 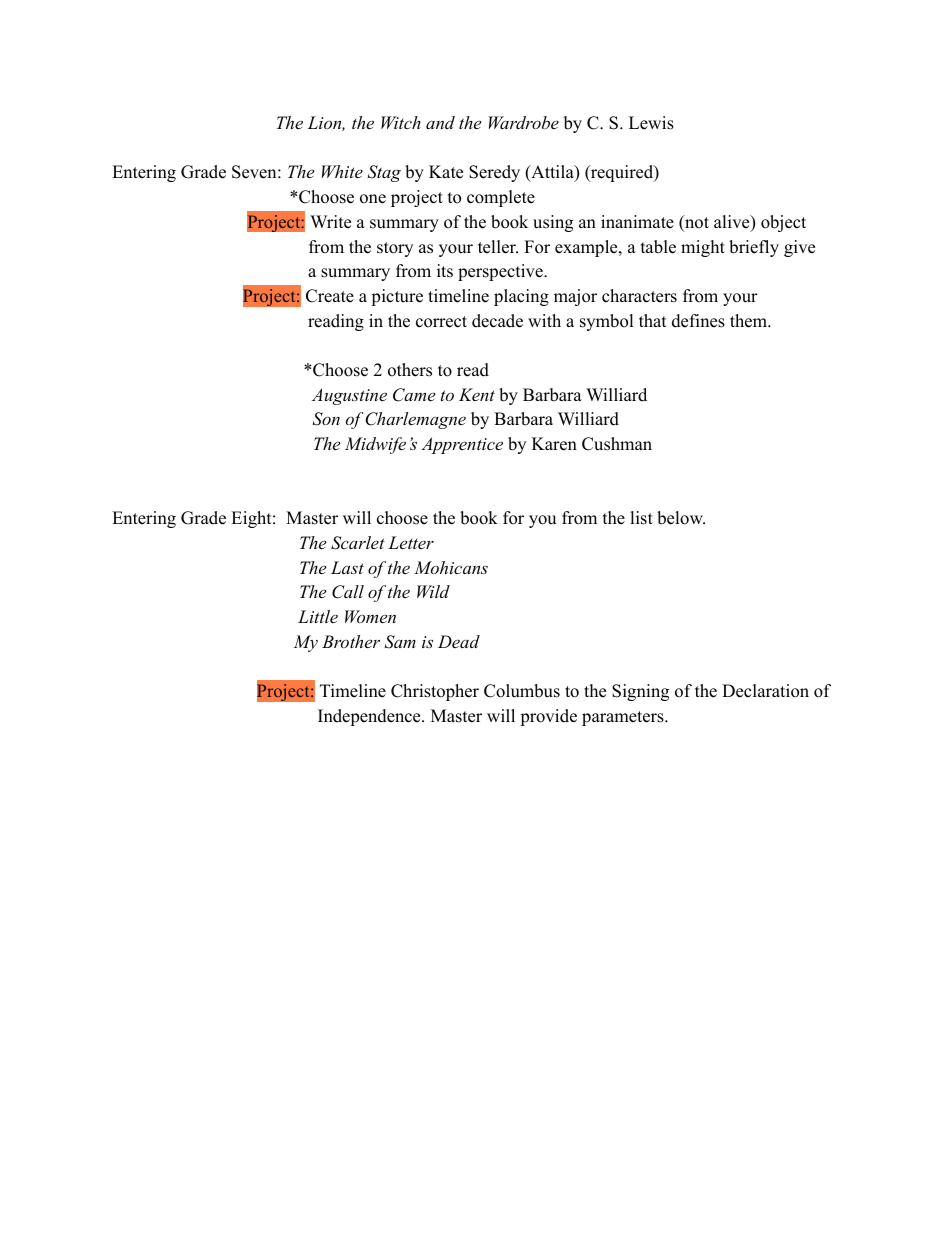 What do you see at coordinates (397, 297) in the image?
I see `picture` at bounding box center [397, 297].
